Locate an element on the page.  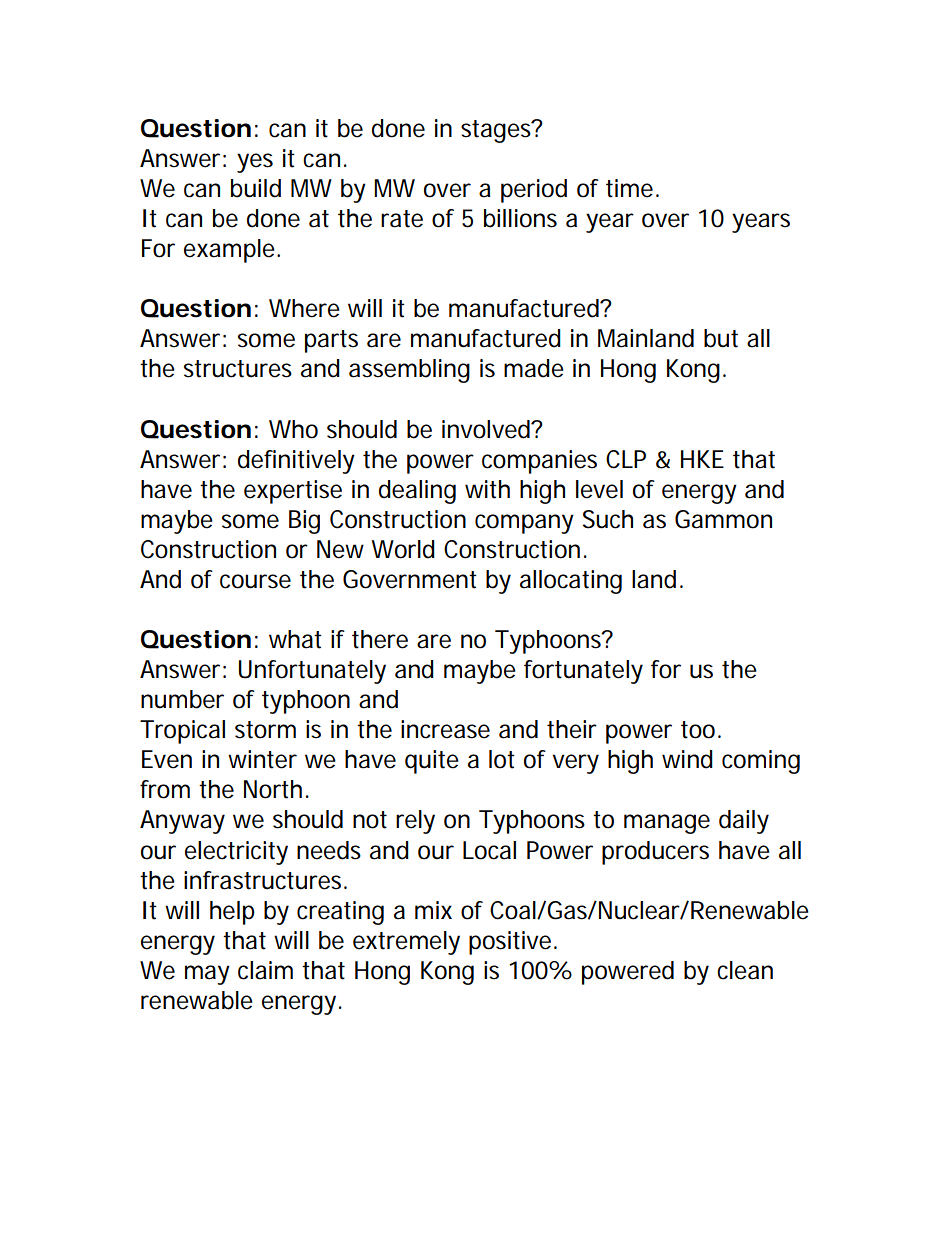
claim is located at coordinates (265, 970).
